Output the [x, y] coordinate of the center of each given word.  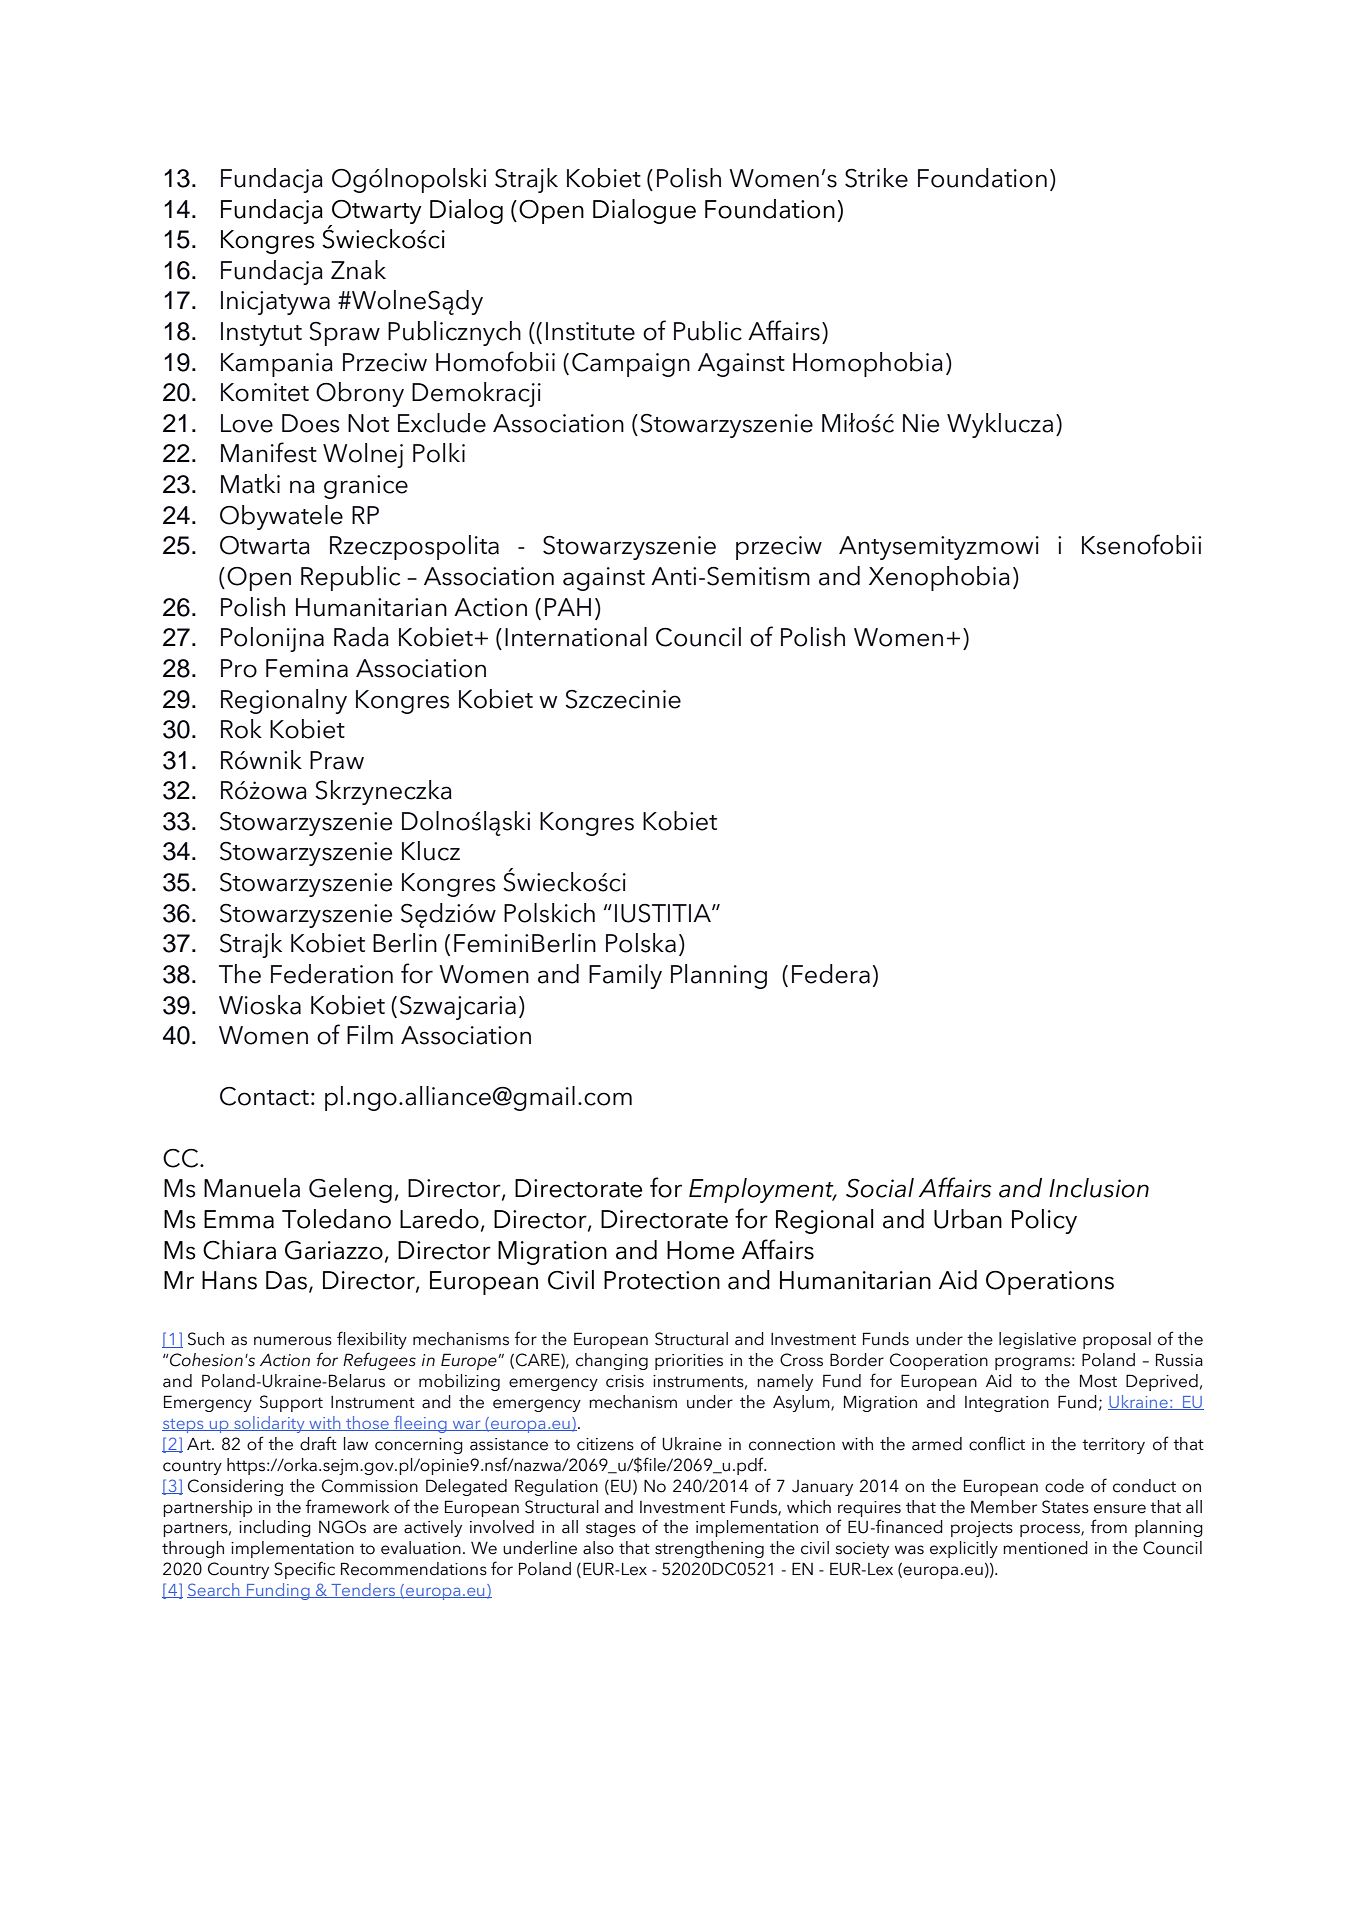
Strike [876, 178]
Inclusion [1099, 1188]
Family [625, 976]
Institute [590, 331]
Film [370, 1034]
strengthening [709, 1549]
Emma [239, 1219]
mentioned [1045, 1548]
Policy [1044, 1221]
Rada [361, 637]
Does [311, 423]
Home [700, 1250]
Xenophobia [939, 578]
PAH [568, 607]
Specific [304, 1570]
